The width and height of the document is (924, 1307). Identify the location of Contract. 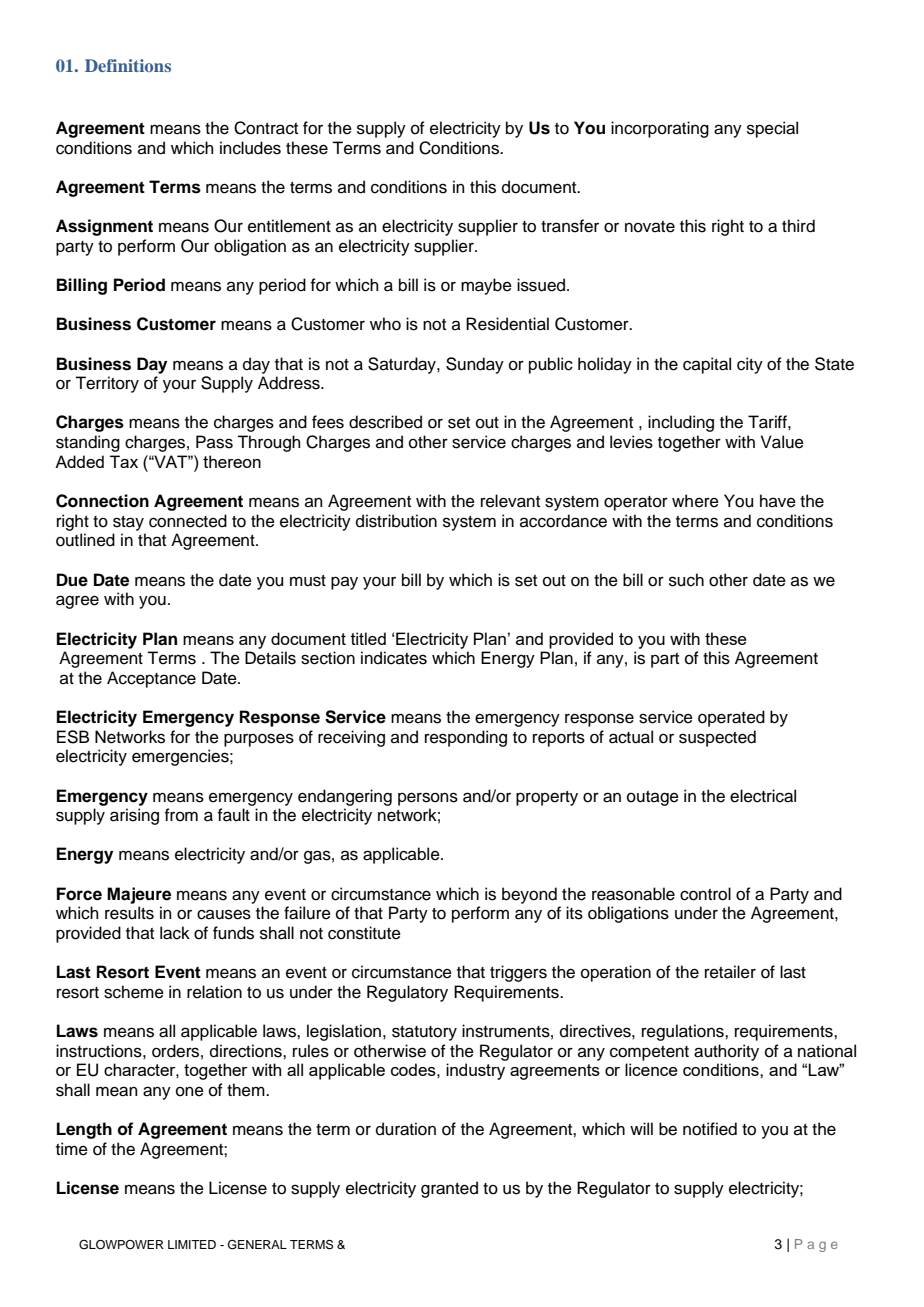
(266, 128).
